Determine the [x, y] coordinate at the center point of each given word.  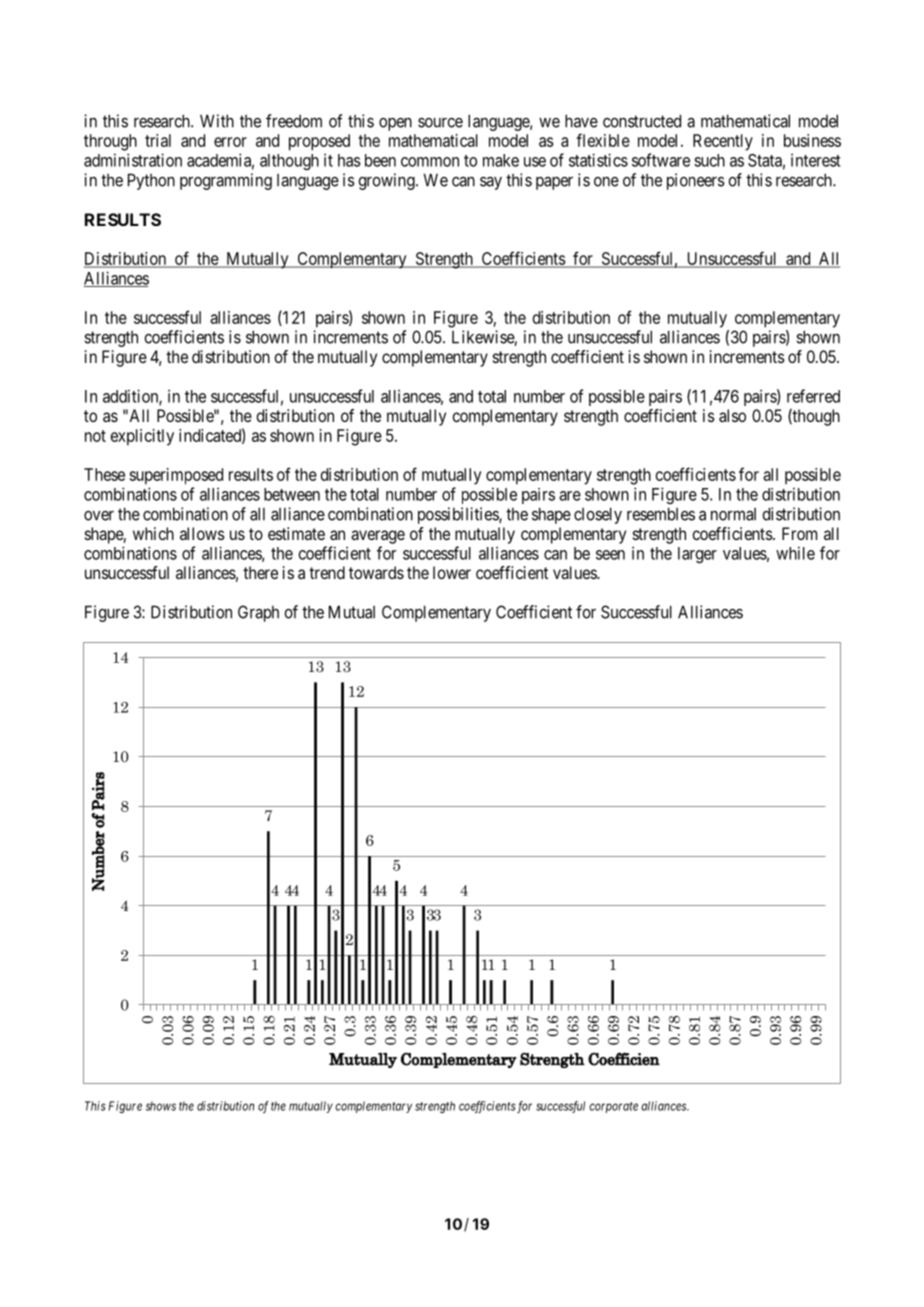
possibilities [459, 515]
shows [161, 1106]
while [795, 553]
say [491, 183]
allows [202, 533]
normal [733, 514]
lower [452, 572]
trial [158, 140]
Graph [258, 613]
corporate [613, 1107]
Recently [723, 142]
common [430, 162]
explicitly [142, 437]
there [260, 572]
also [732, 415]
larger [697, 555]
